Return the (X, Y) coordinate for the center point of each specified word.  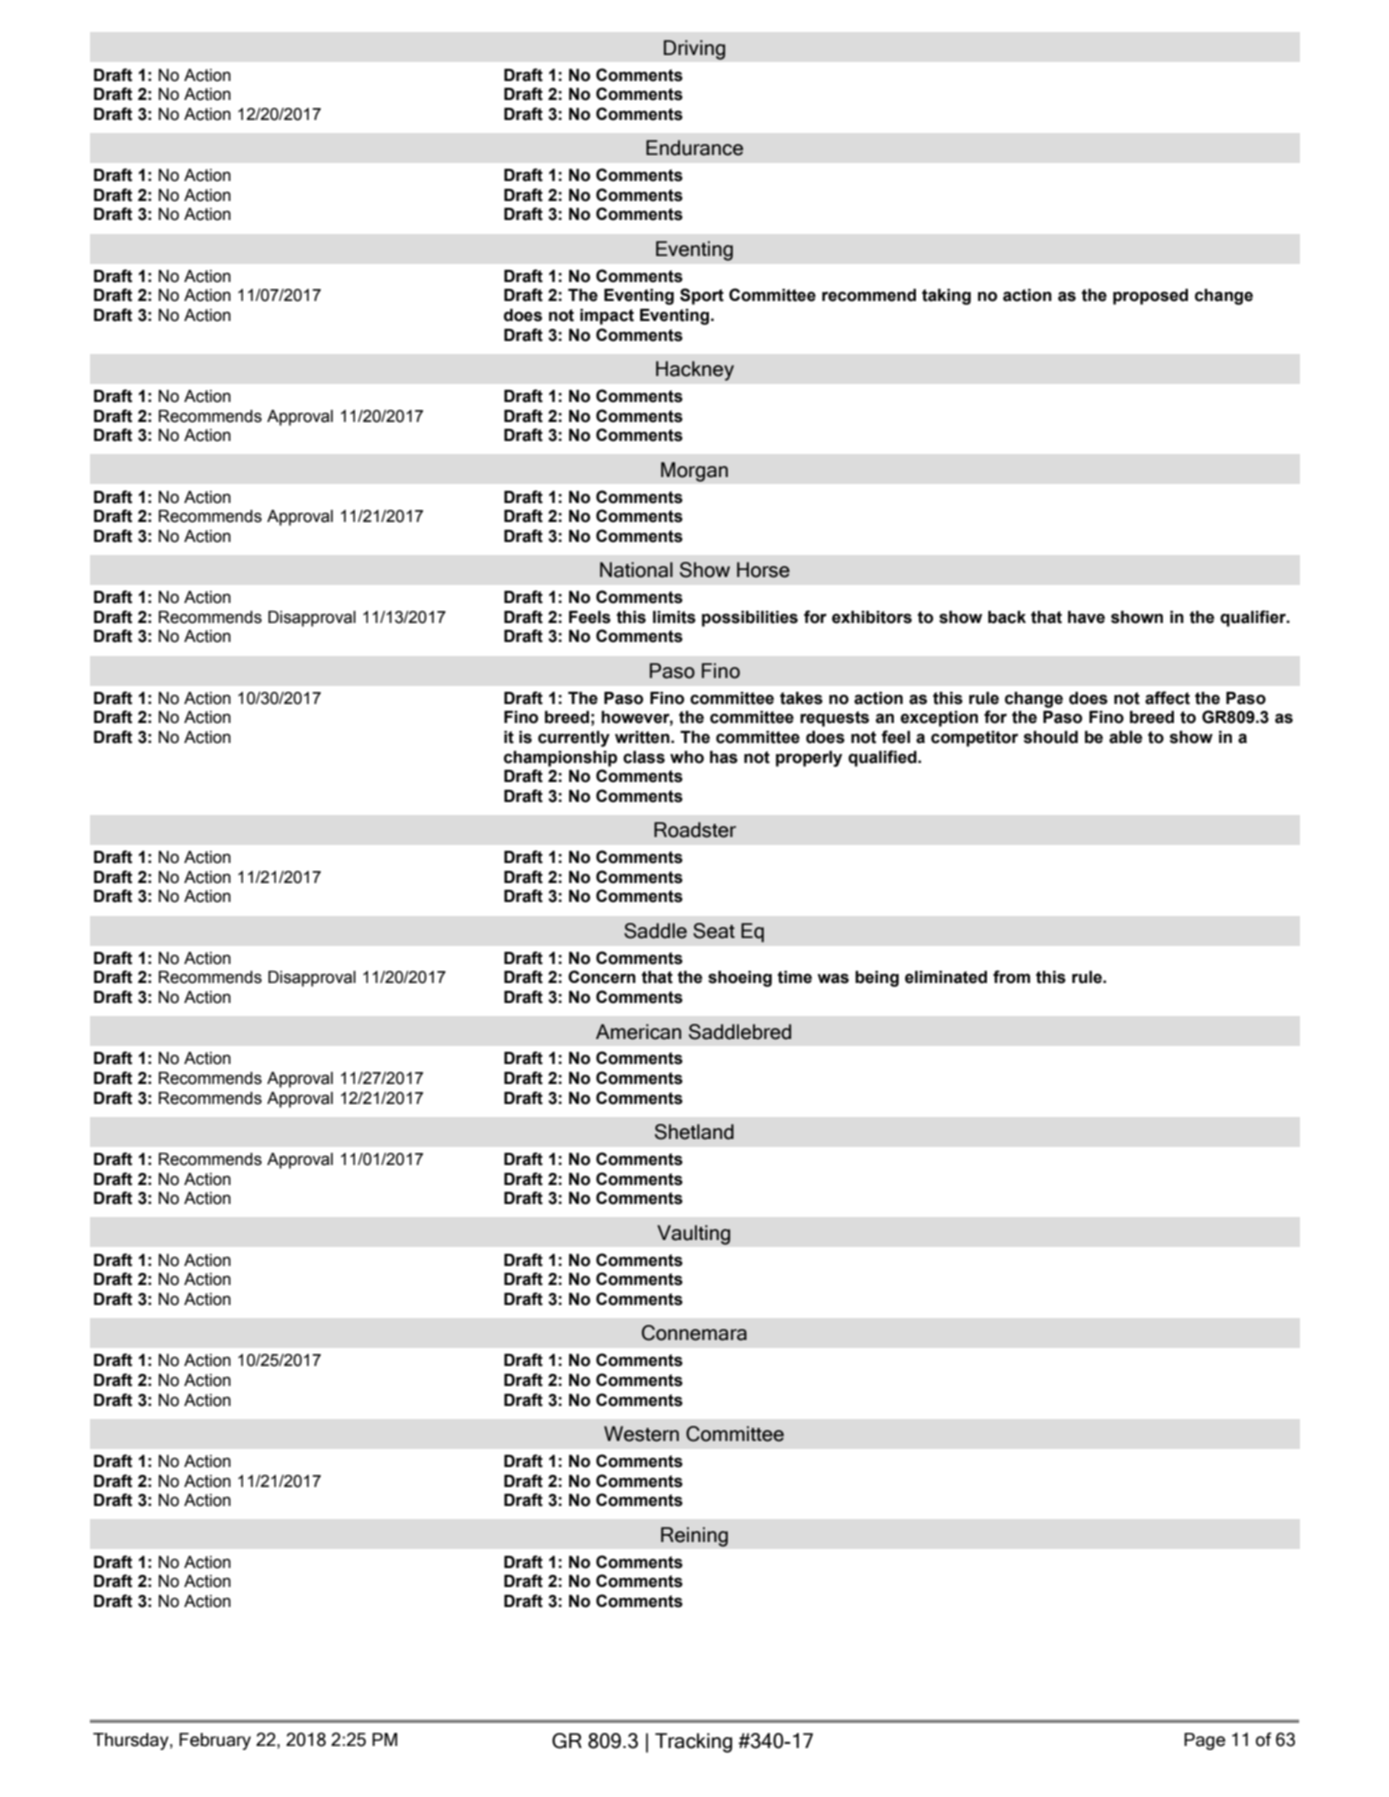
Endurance (694, 148)
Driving (694, 50)
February (215, 1741)
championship (560, 759)
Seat (714, 931)
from (1011, 977)
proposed (1150, 297)
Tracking (693, 1743)
